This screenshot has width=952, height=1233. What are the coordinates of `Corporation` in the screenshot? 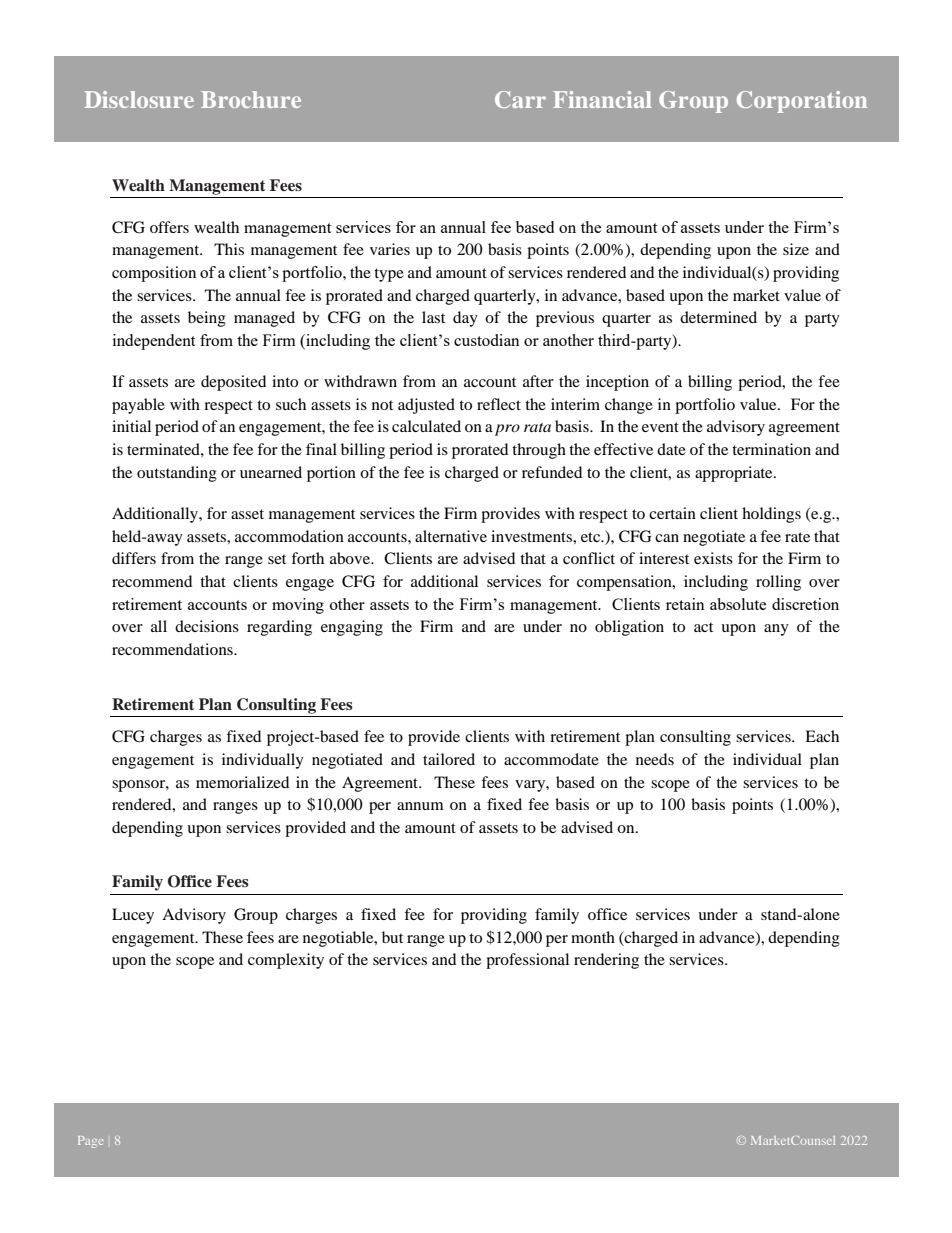 It's located at (802, 102).
